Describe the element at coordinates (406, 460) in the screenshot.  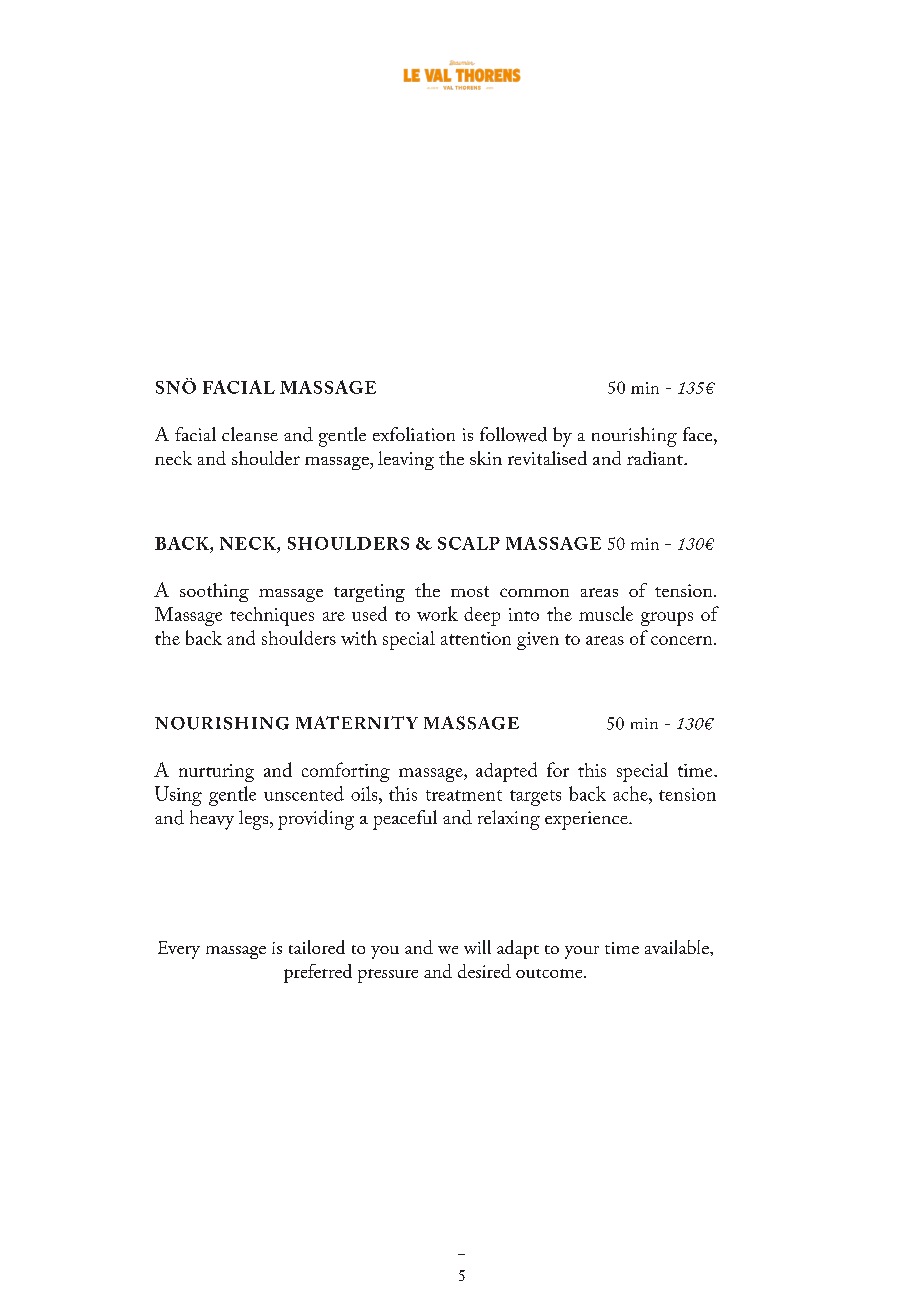
I see `leaving` at that location.
